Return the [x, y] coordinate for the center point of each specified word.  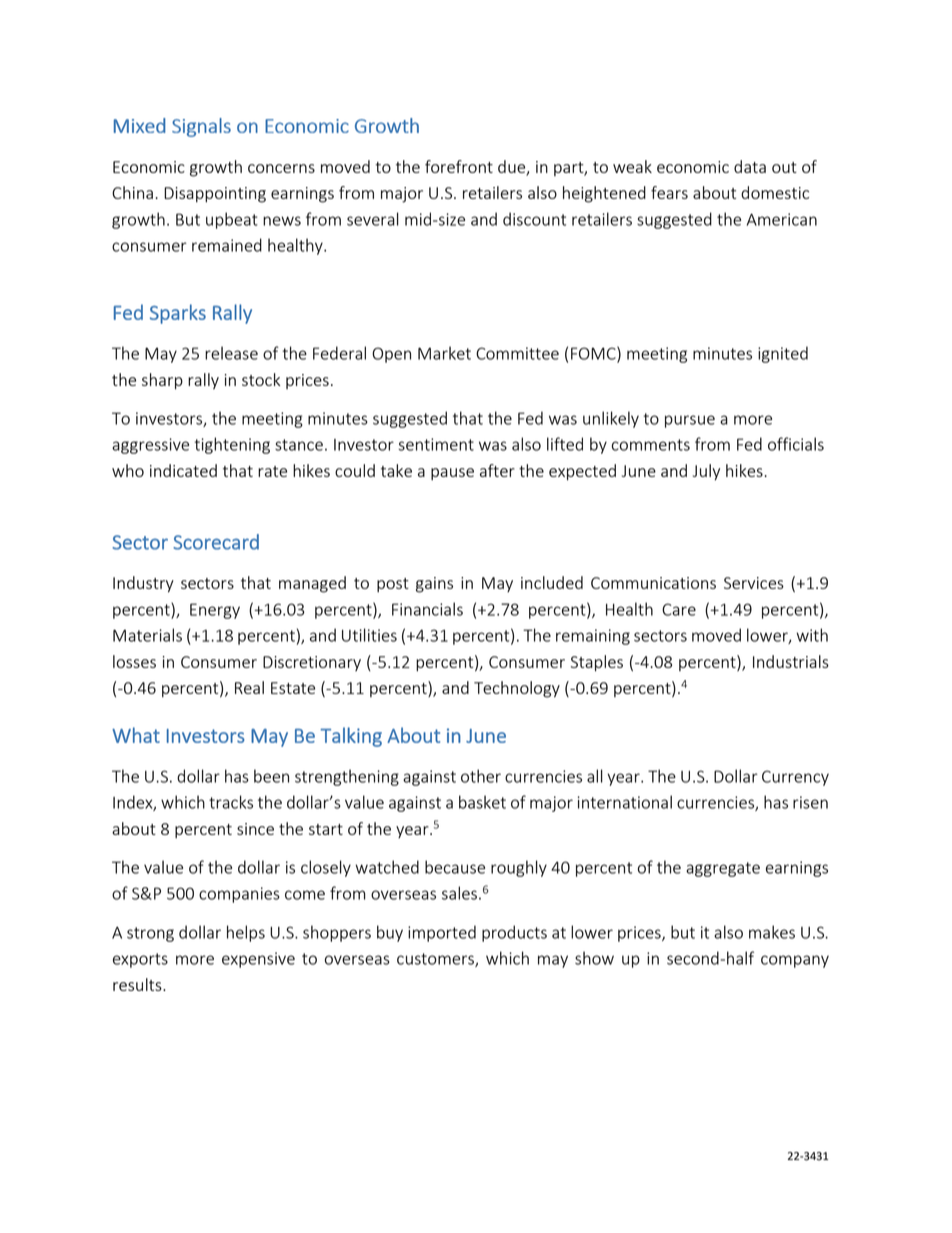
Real [249, 687]
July [706, 472]
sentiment [436, 444]
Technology [517, 689]
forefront [459, 166]
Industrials [791, 661]
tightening [232, 445]
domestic [775, 192]
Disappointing [215, 195]
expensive [258, 960]
